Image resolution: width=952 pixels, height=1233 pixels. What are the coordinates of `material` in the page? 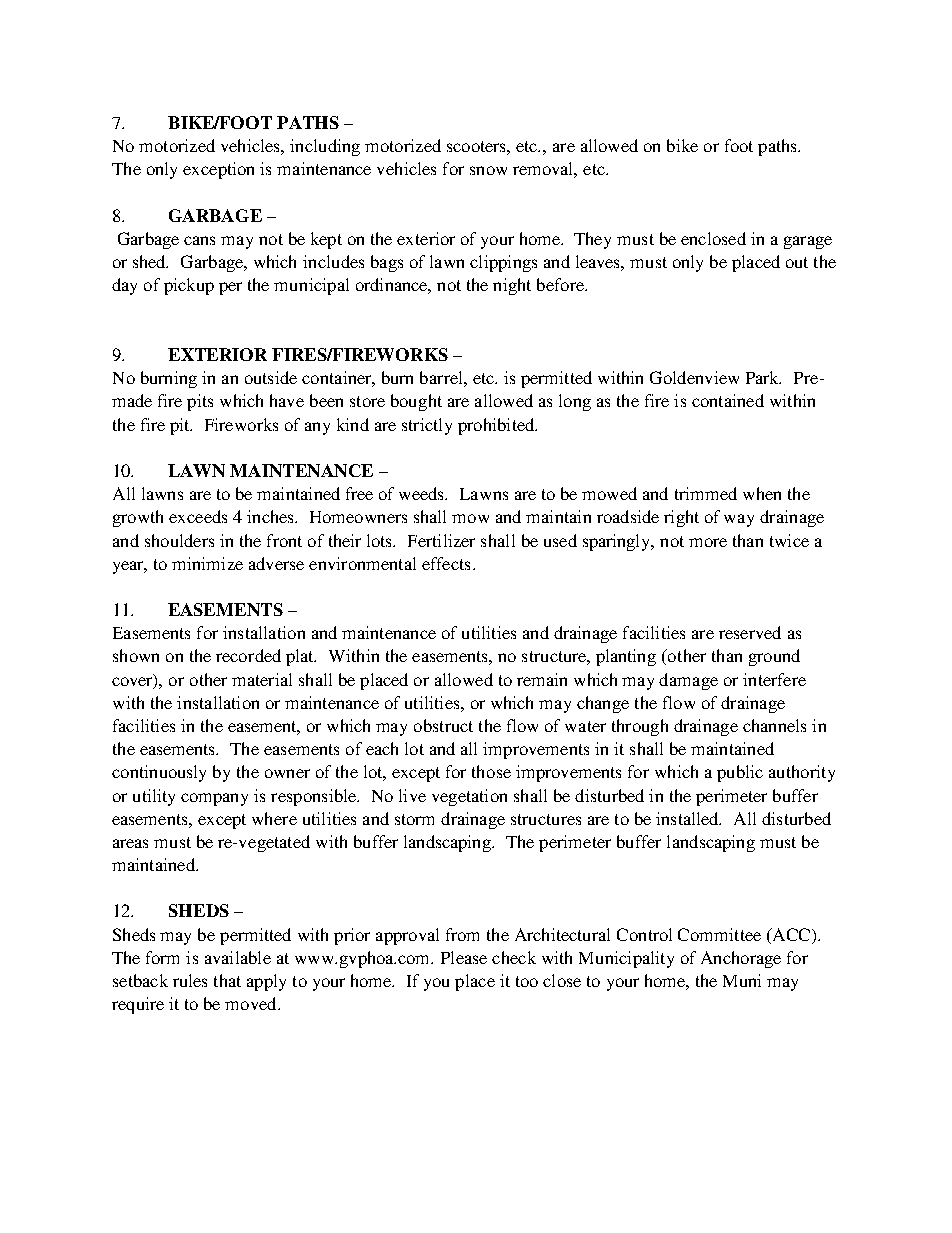 It's located at (262, 679).
